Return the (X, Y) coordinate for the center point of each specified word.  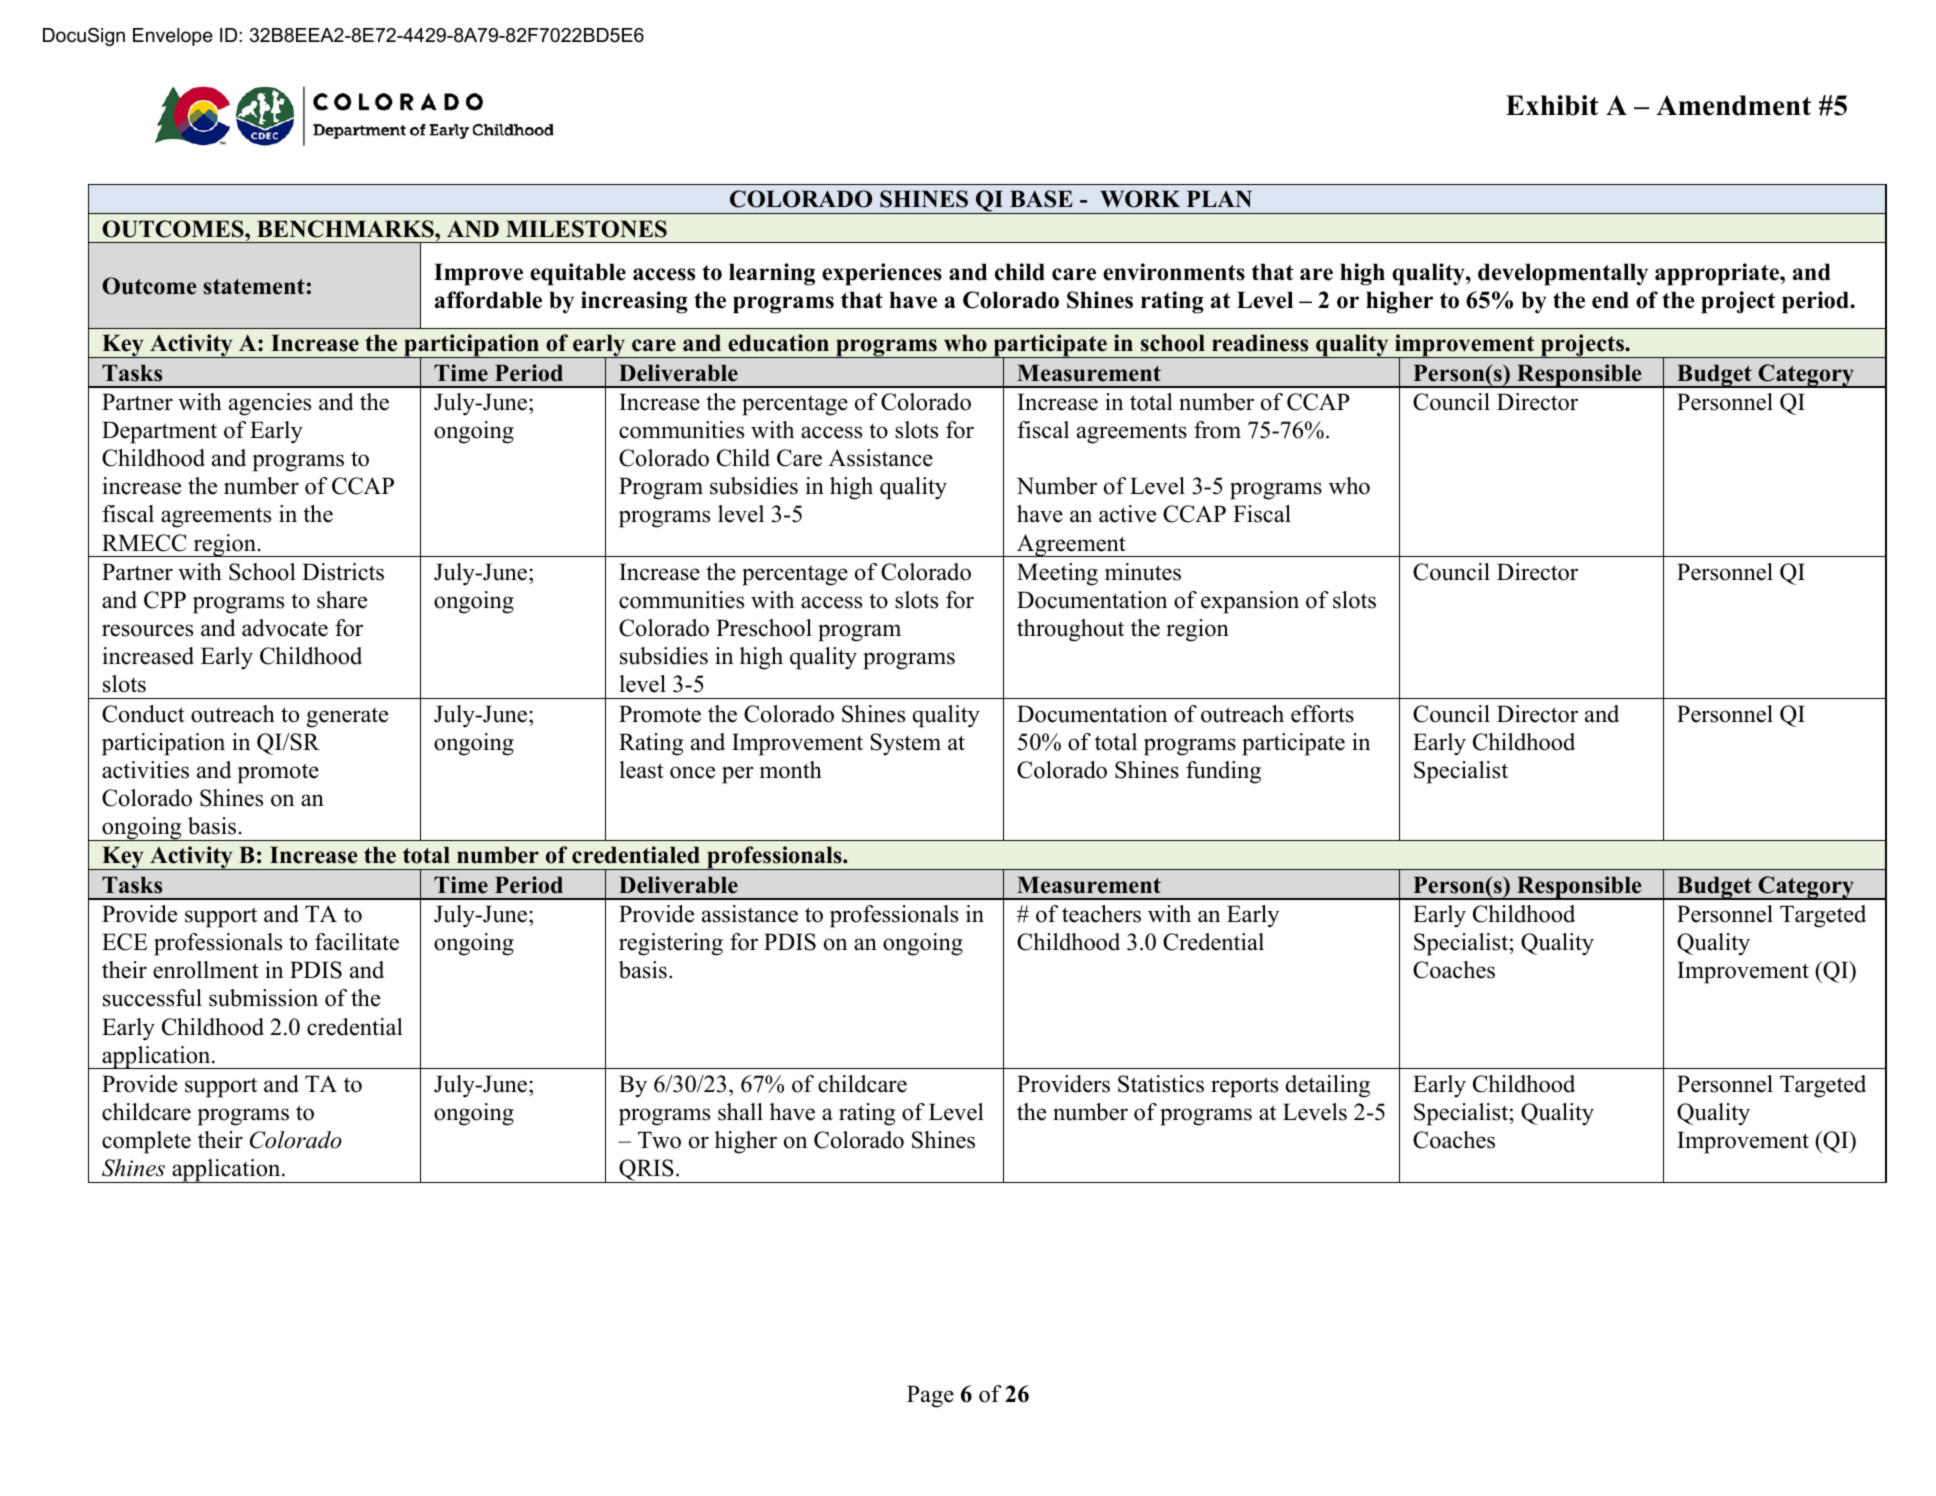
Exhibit (1552, 105)
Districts (343, 572)
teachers (1101, 914)
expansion (1250, 602)
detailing (1328, 1086)
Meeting (1057, 574)
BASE (1041, 199)
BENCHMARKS (346, 229)
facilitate (357, 942)
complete (146, 1142)
